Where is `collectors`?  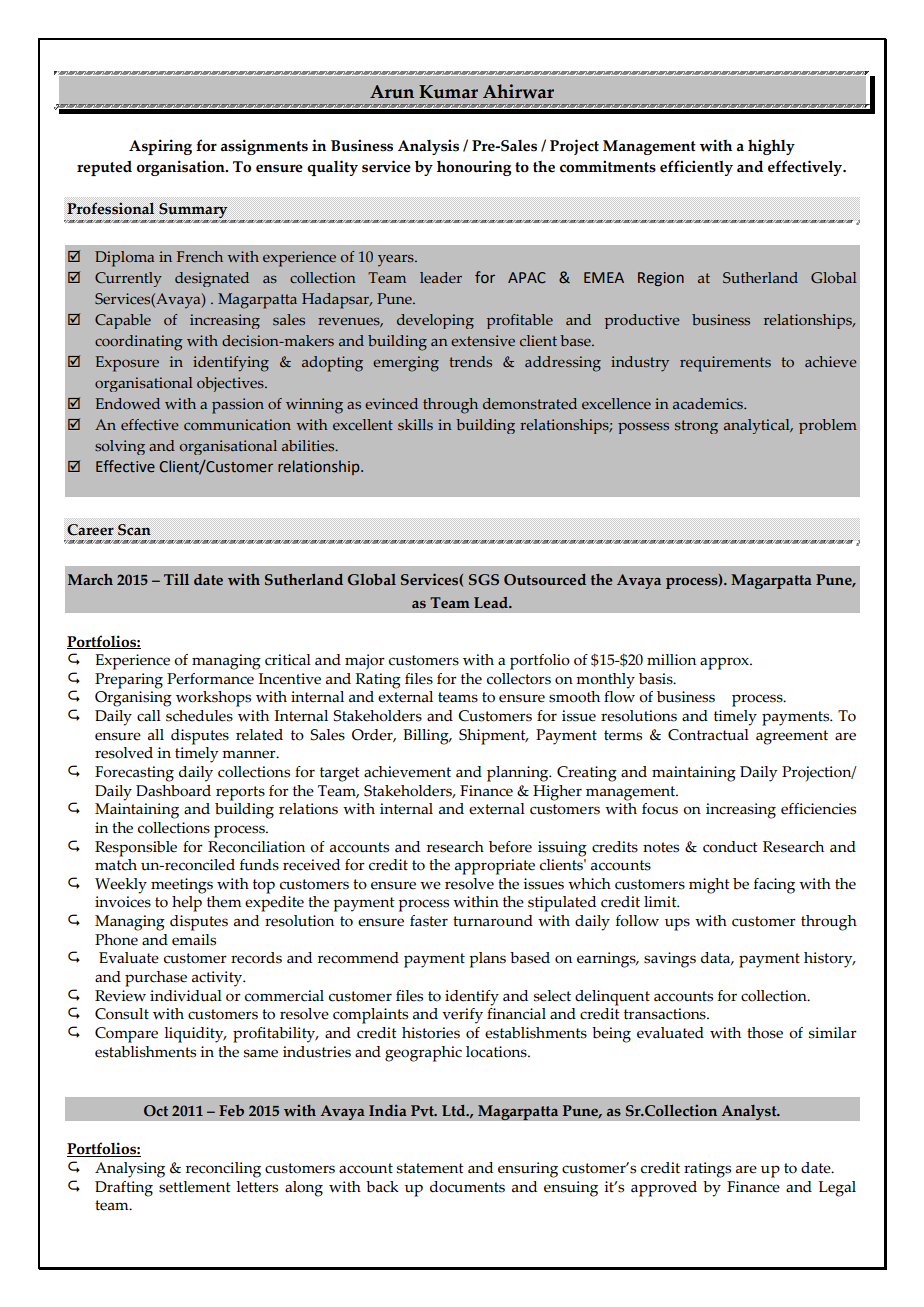 collectors is located at coordinates (519, 679).
